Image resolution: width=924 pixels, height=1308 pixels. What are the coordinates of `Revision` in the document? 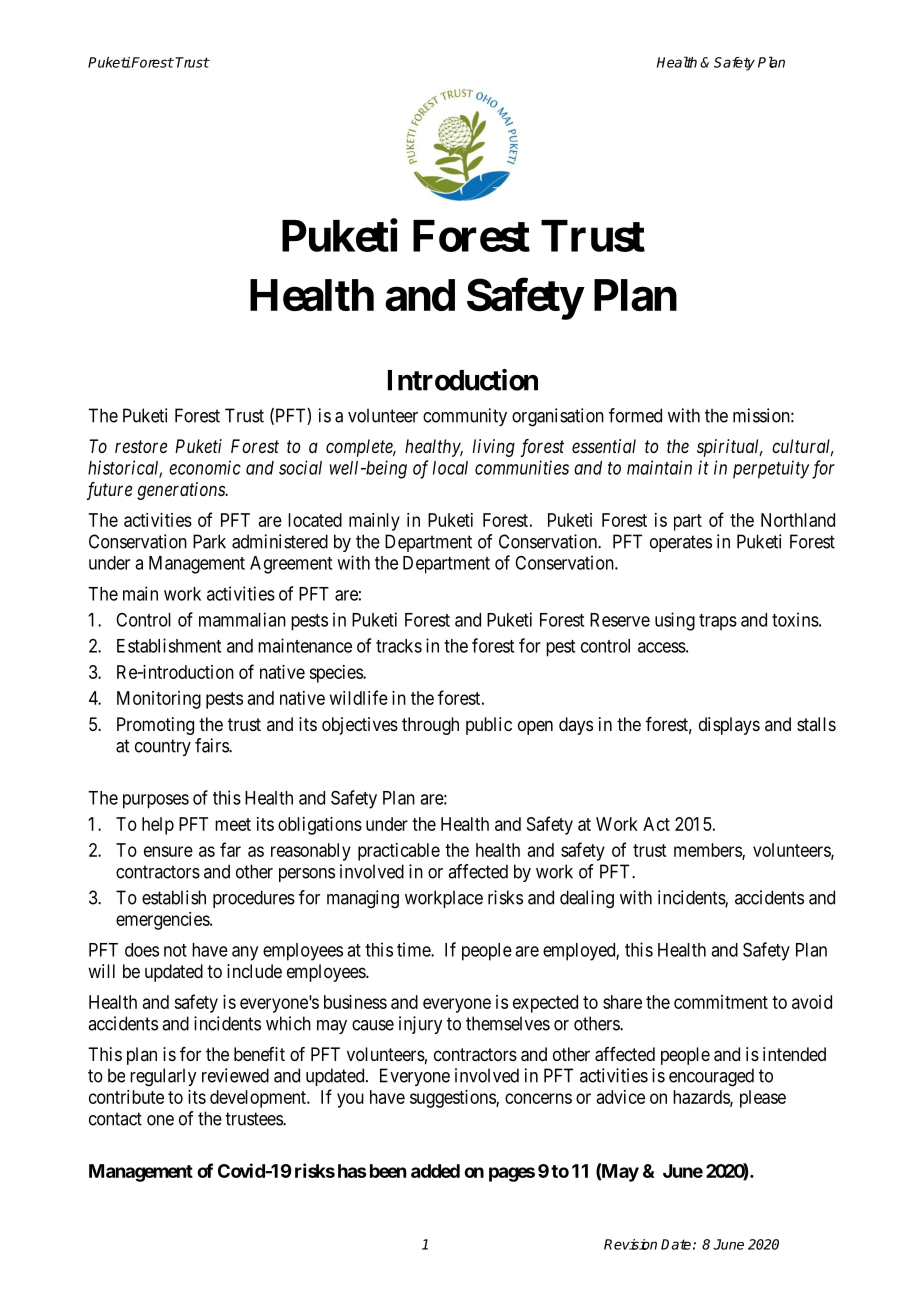 It's located at (630, 1244).
